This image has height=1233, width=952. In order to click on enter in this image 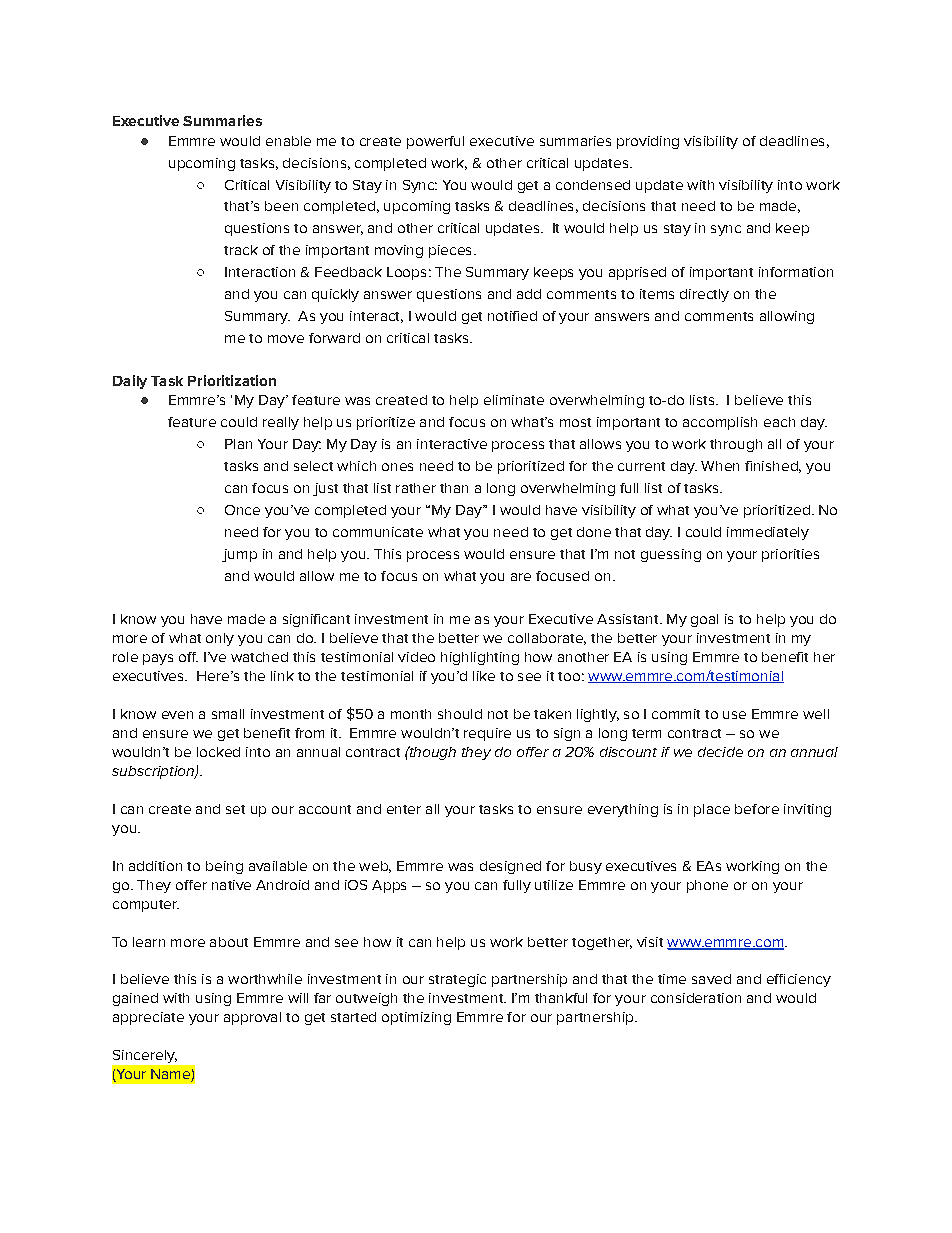, I will do `click(404, 809)`.
